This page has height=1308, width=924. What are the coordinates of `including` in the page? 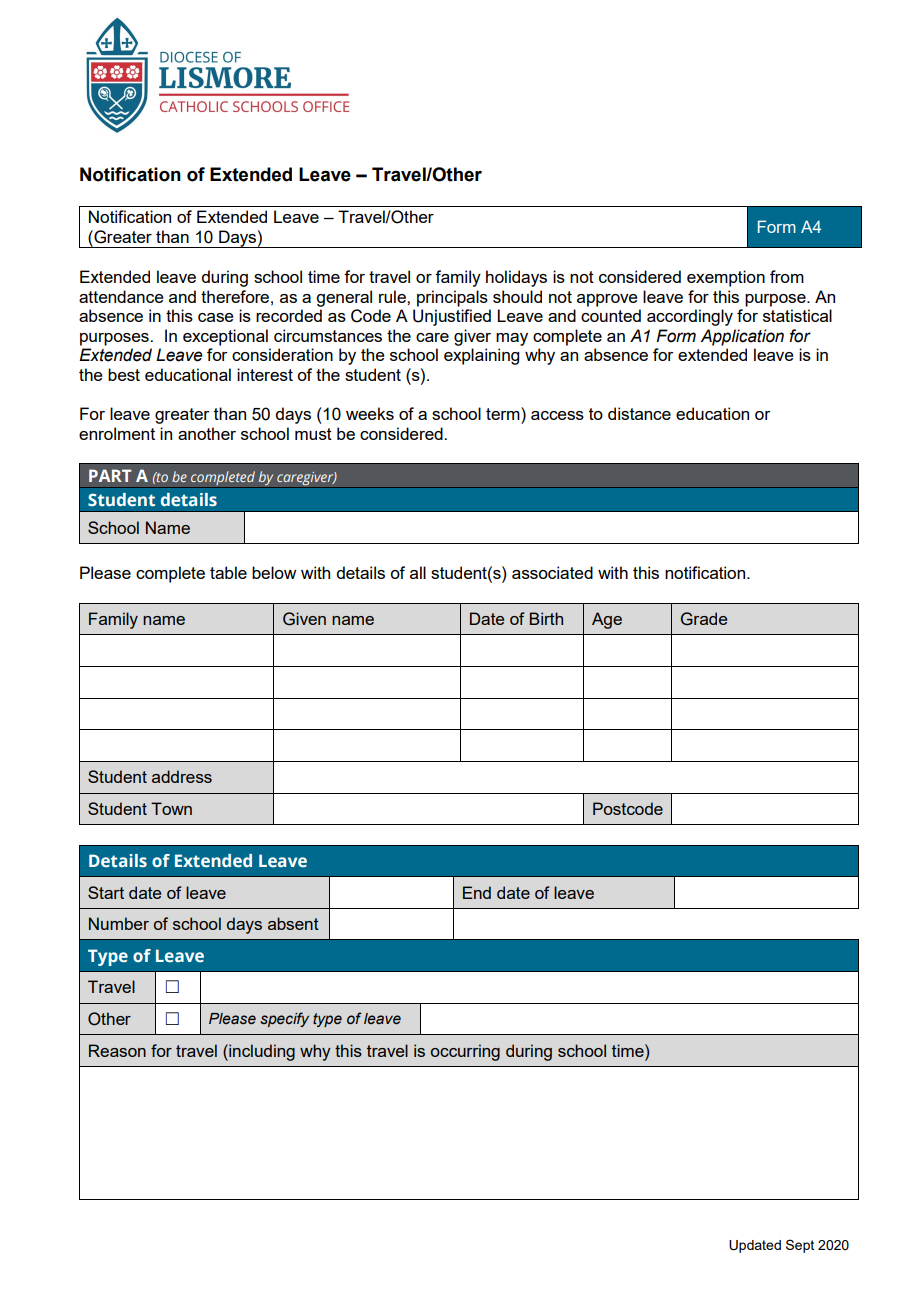 It's located at (261, 1052).
